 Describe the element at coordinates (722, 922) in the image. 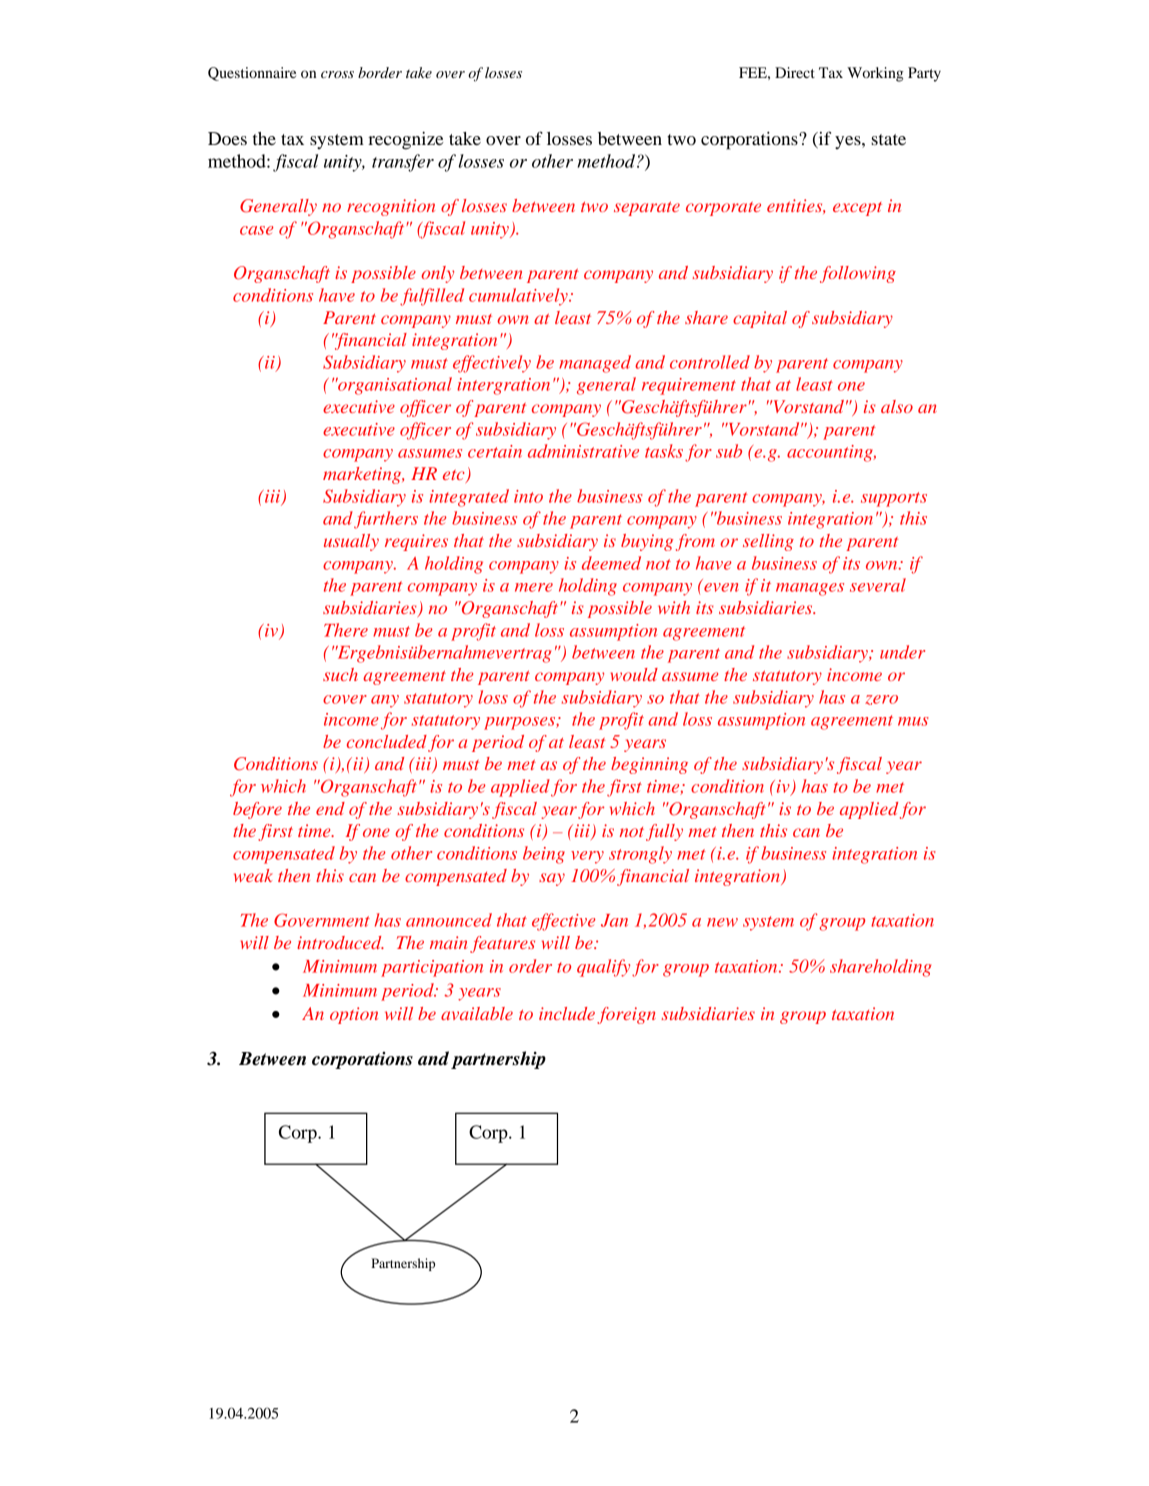

I see `new` at that location.
